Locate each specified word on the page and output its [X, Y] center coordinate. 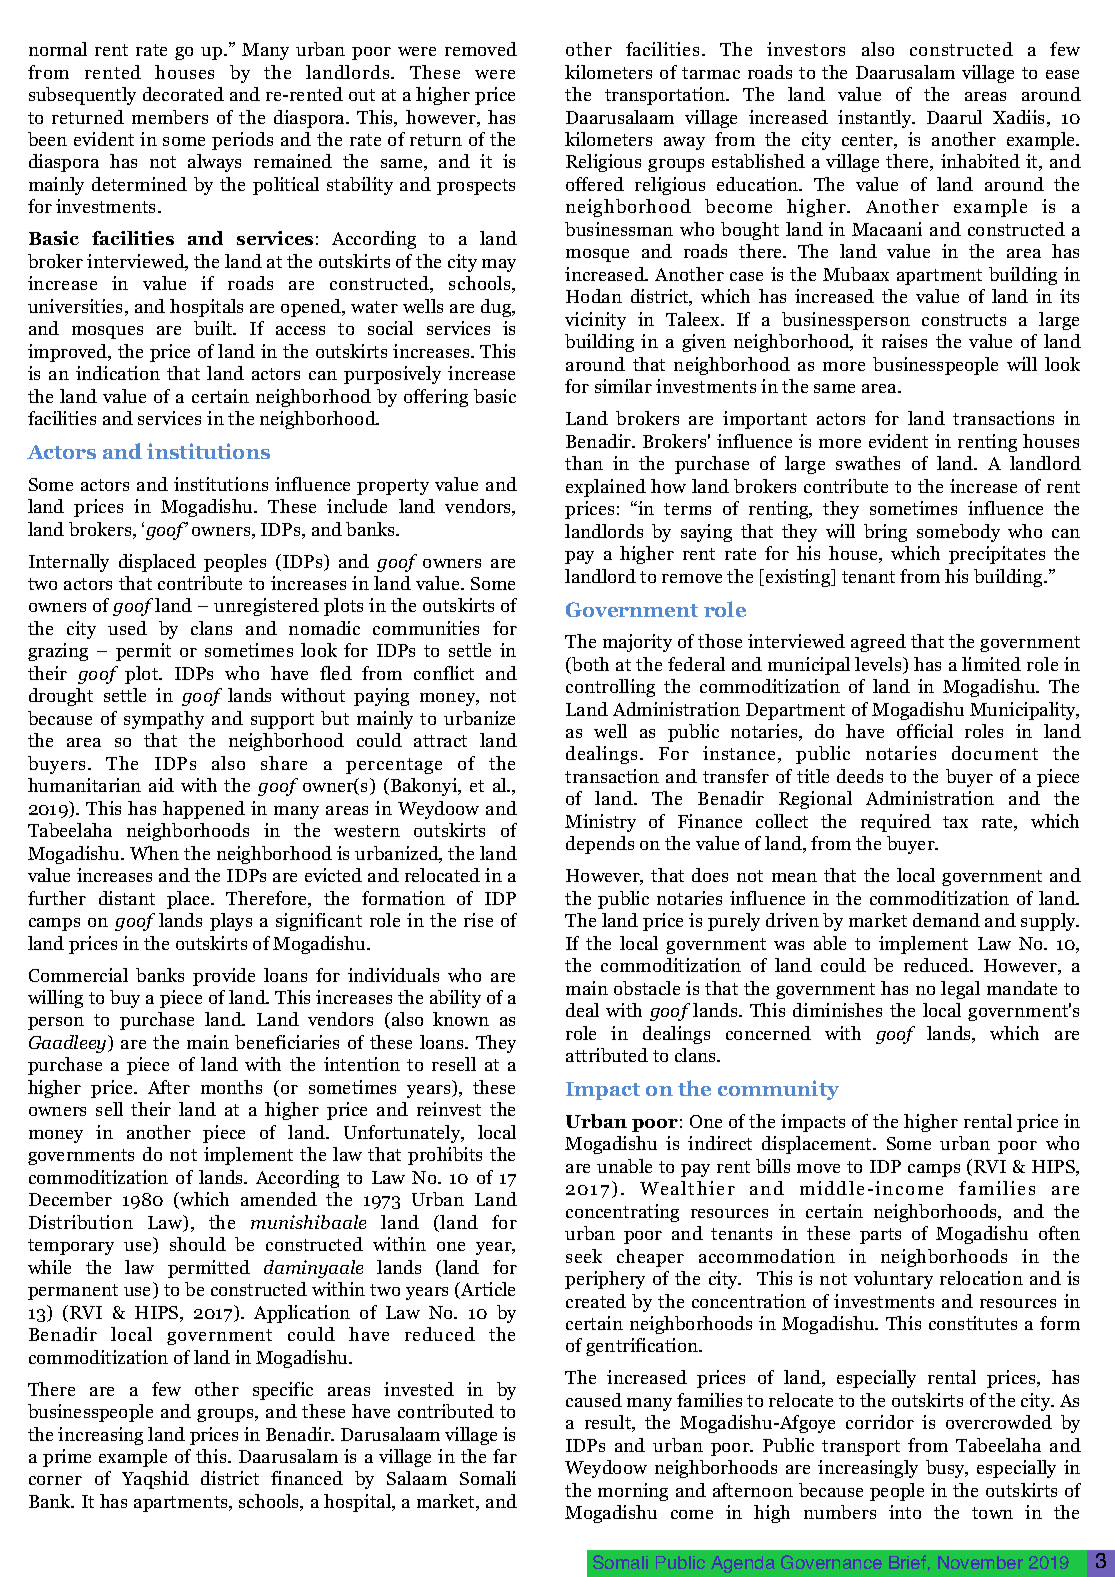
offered [595, 184]
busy [946, 1469]
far [505, 1456]
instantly [876, 119]
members [170, 117]
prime [67, 1458]
